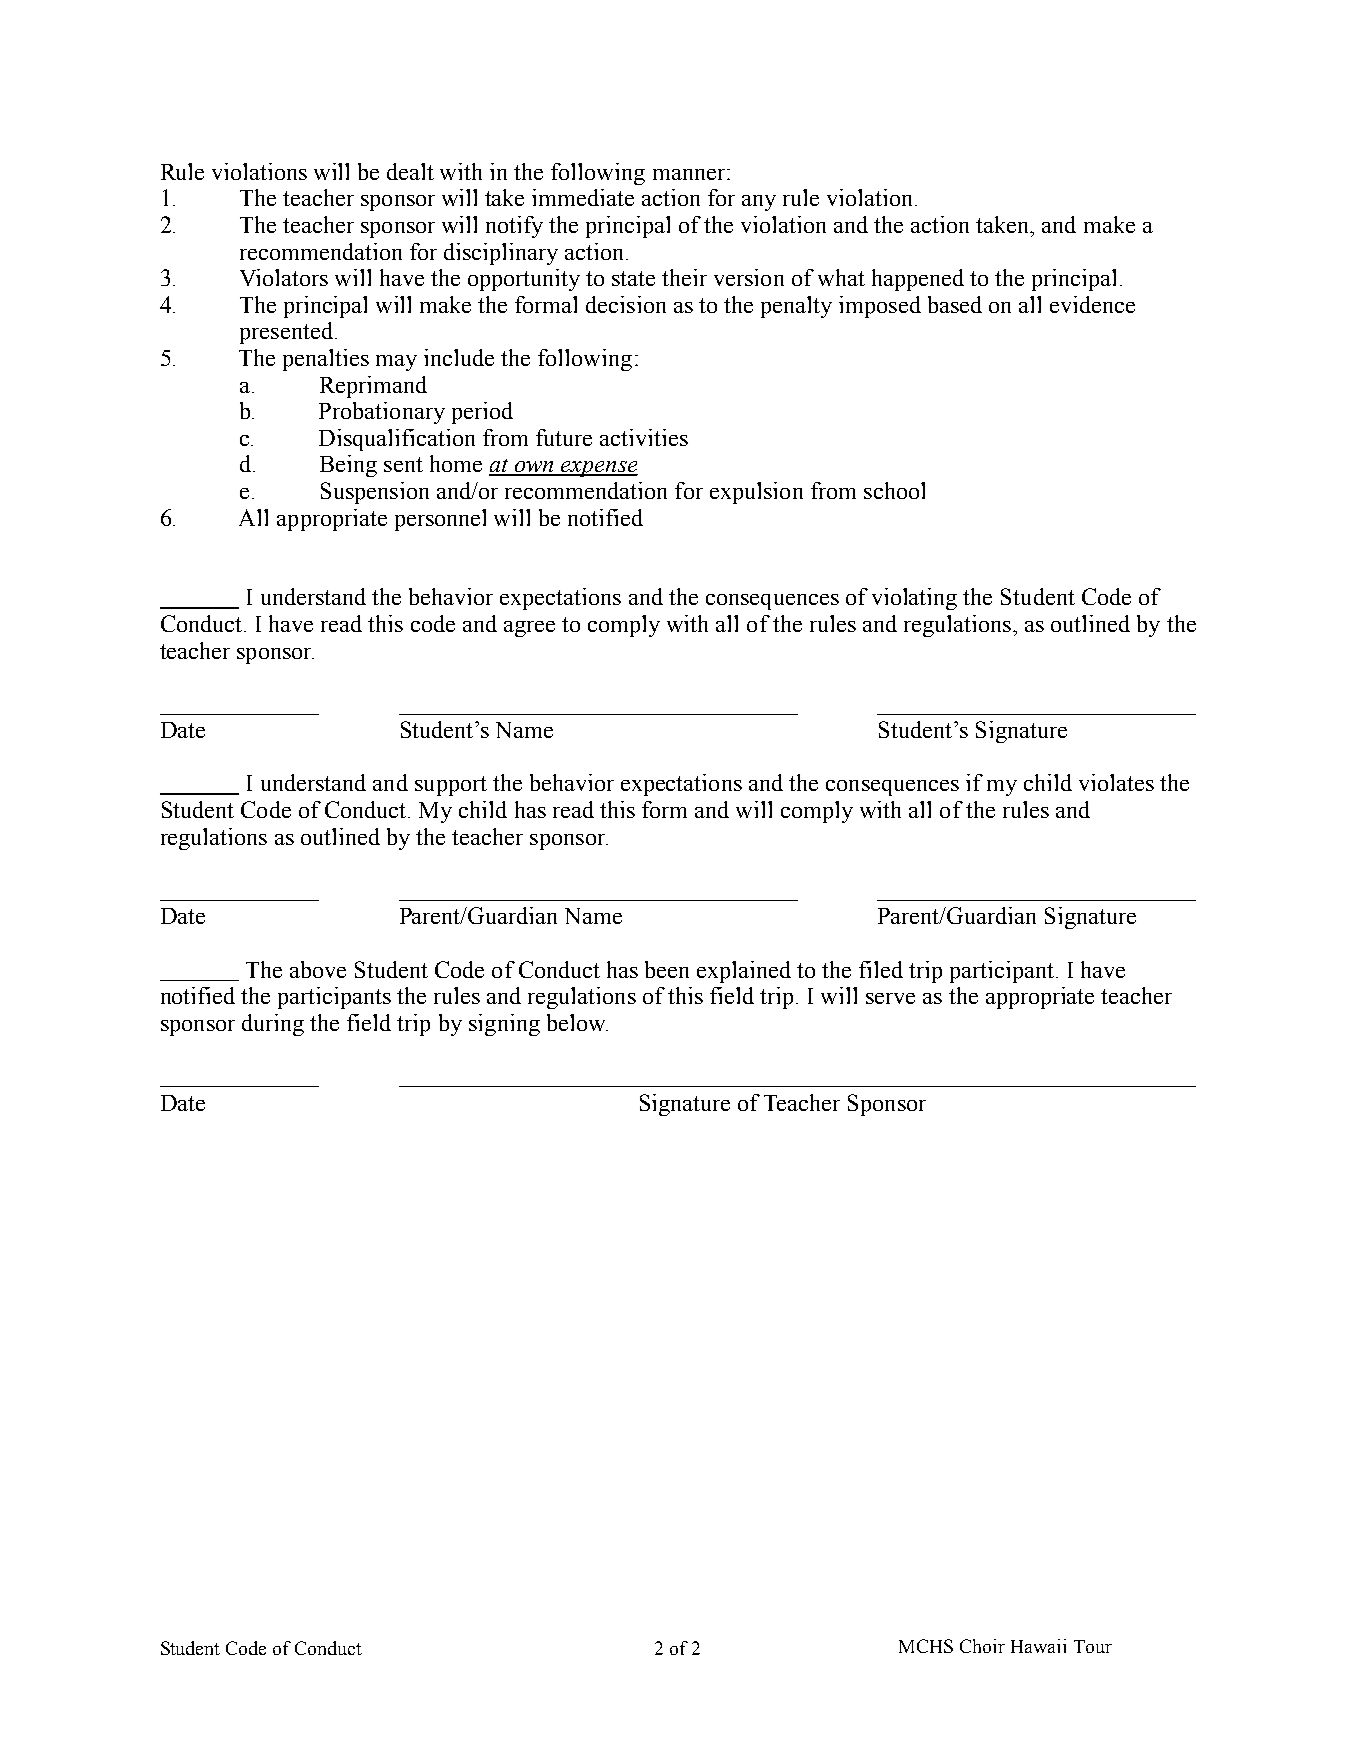  Describe the element at coordinates (744, 972) in the screenshot. I see `explained` at that location.
